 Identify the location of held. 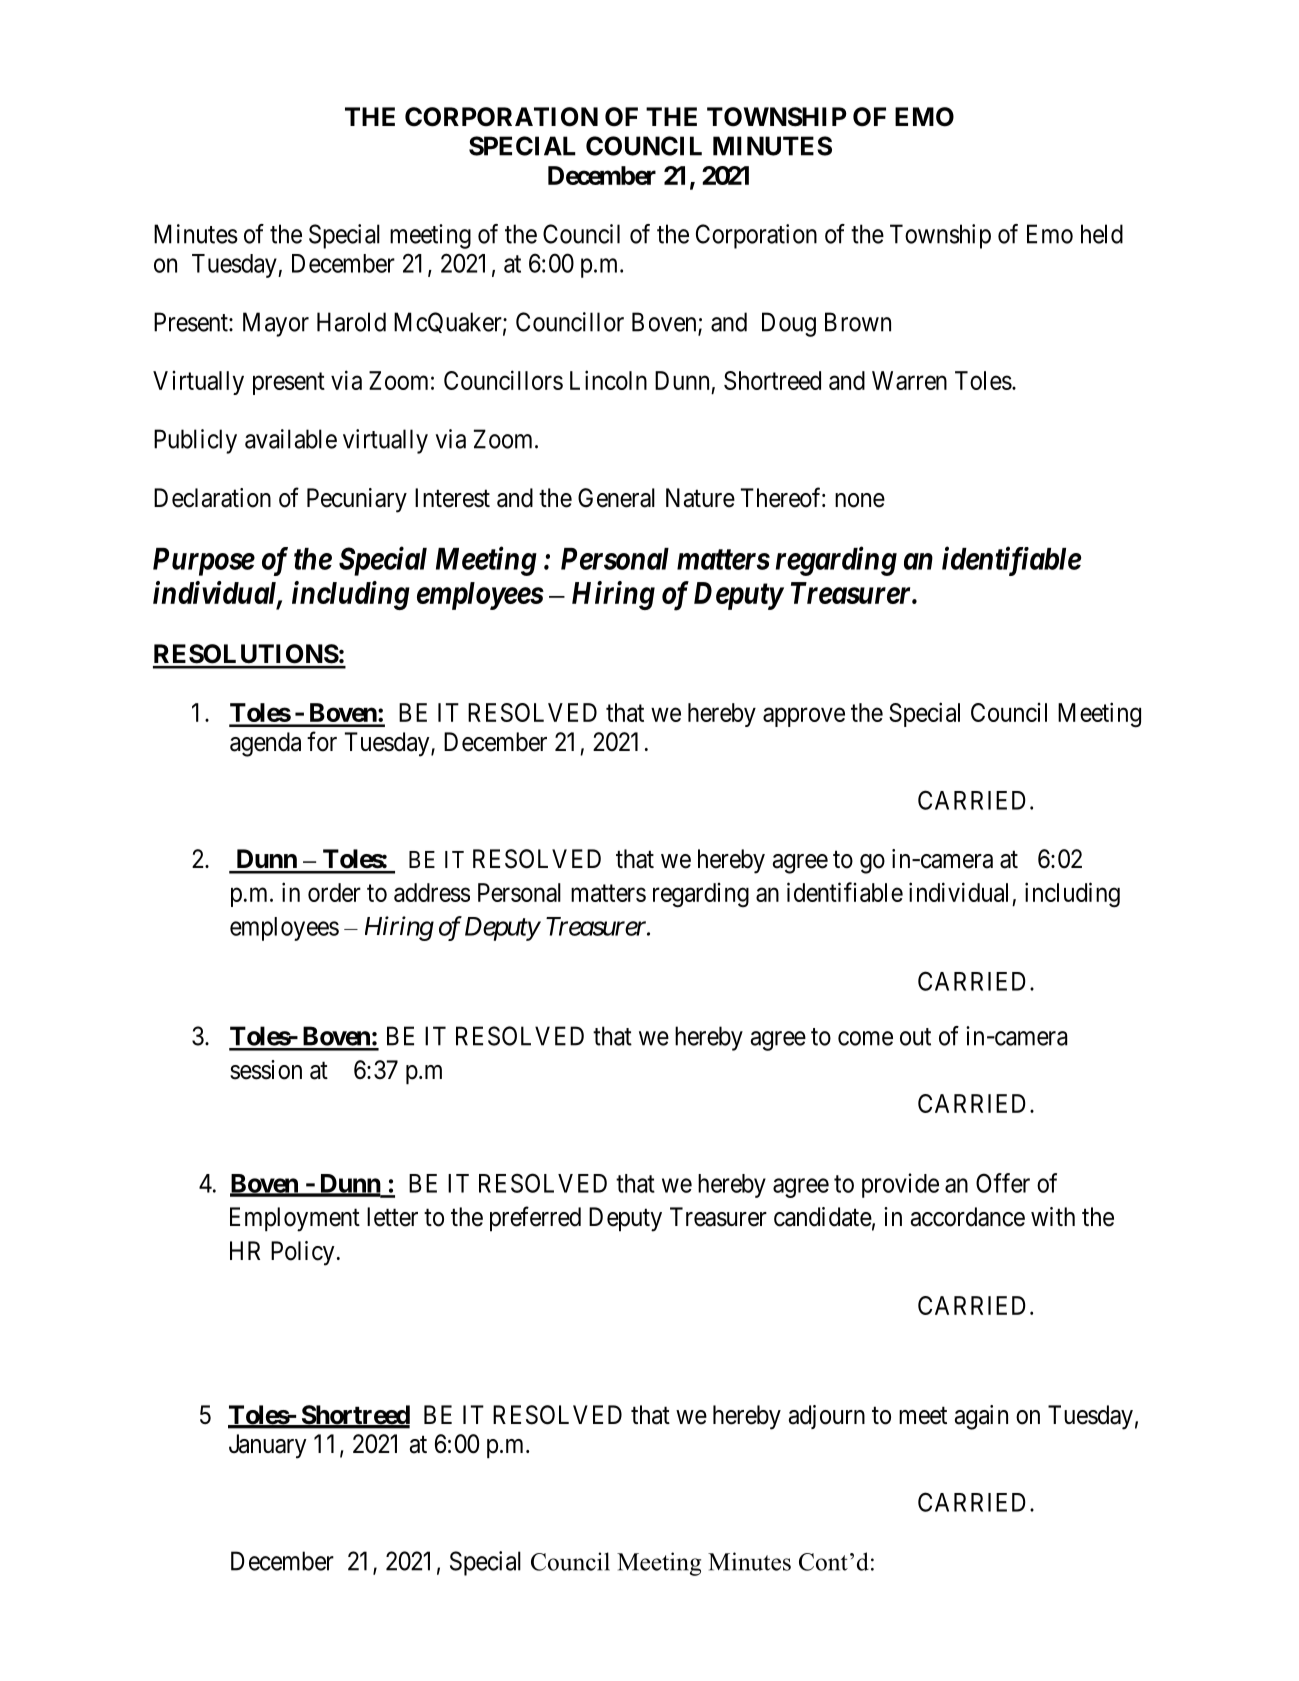
(1102, 234).
